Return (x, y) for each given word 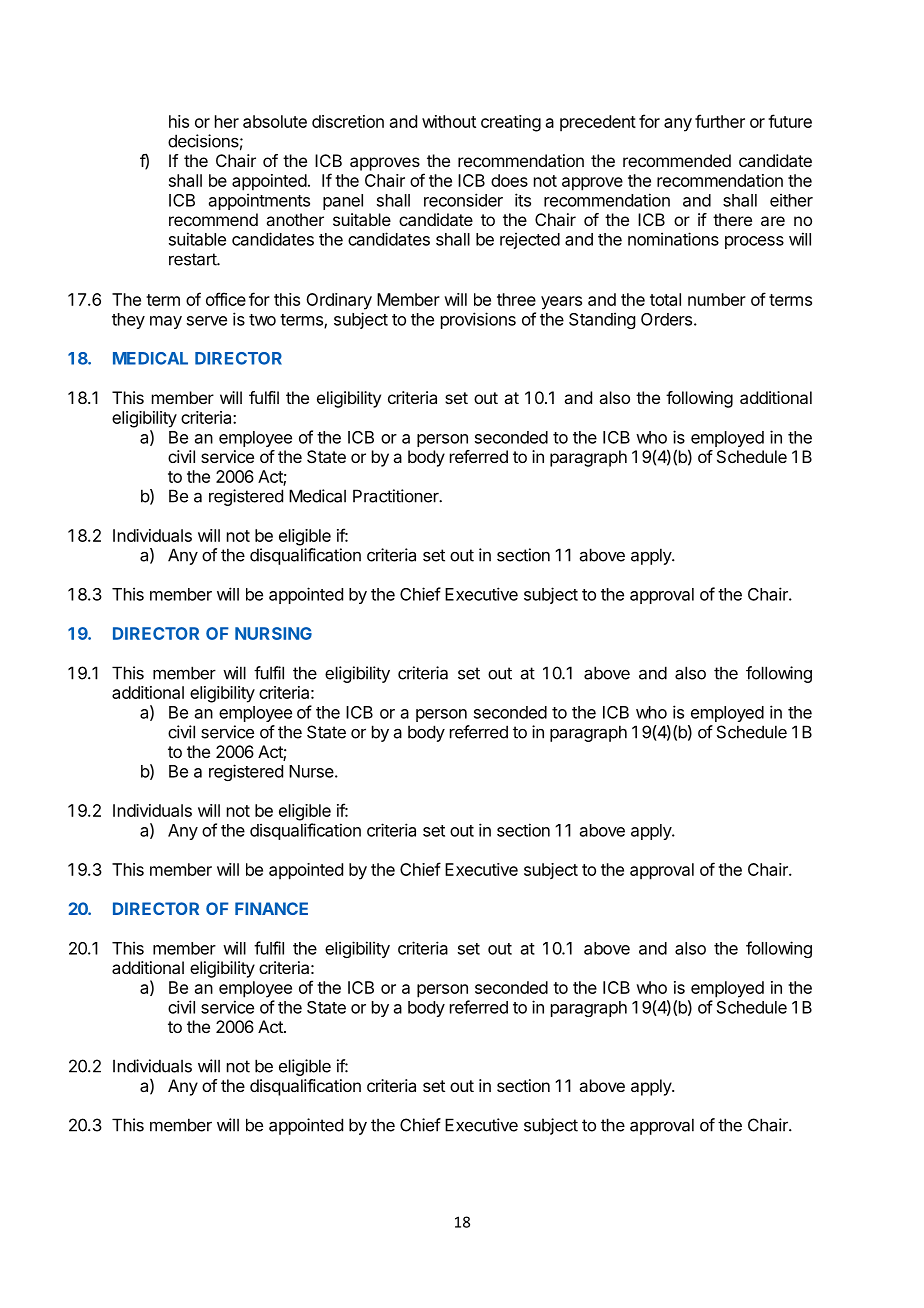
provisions (478, 320)
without (449, 121)
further (720, 121)
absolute (275, 121)
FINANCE (271, 908)
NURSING (273, 633)
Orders (666, 319)
